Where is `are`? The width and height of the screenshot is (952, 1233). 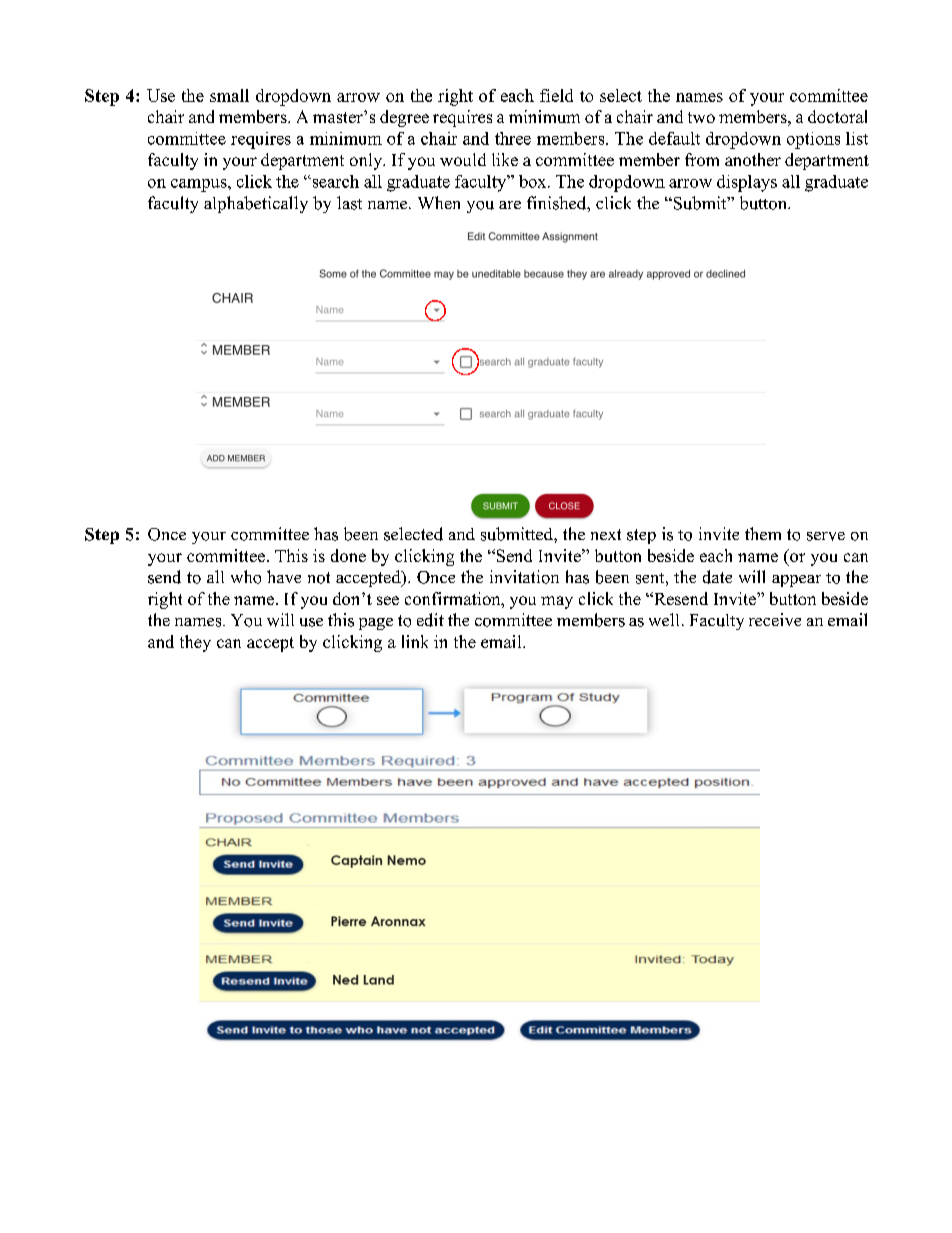 are is located at coordinates (510, 205).
